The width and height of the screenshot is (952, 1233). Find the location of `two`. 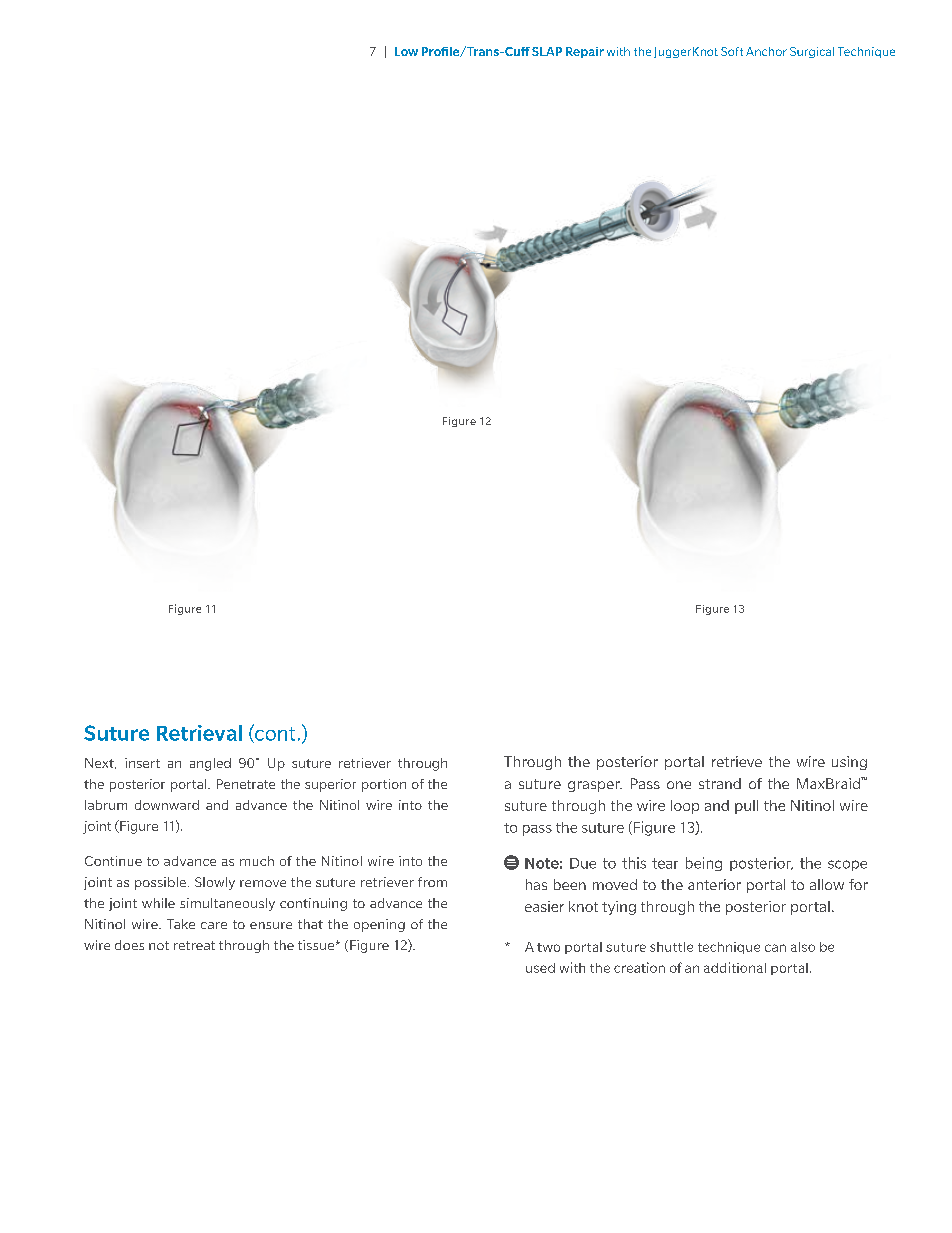

two is located at coordinates (548, 947).
